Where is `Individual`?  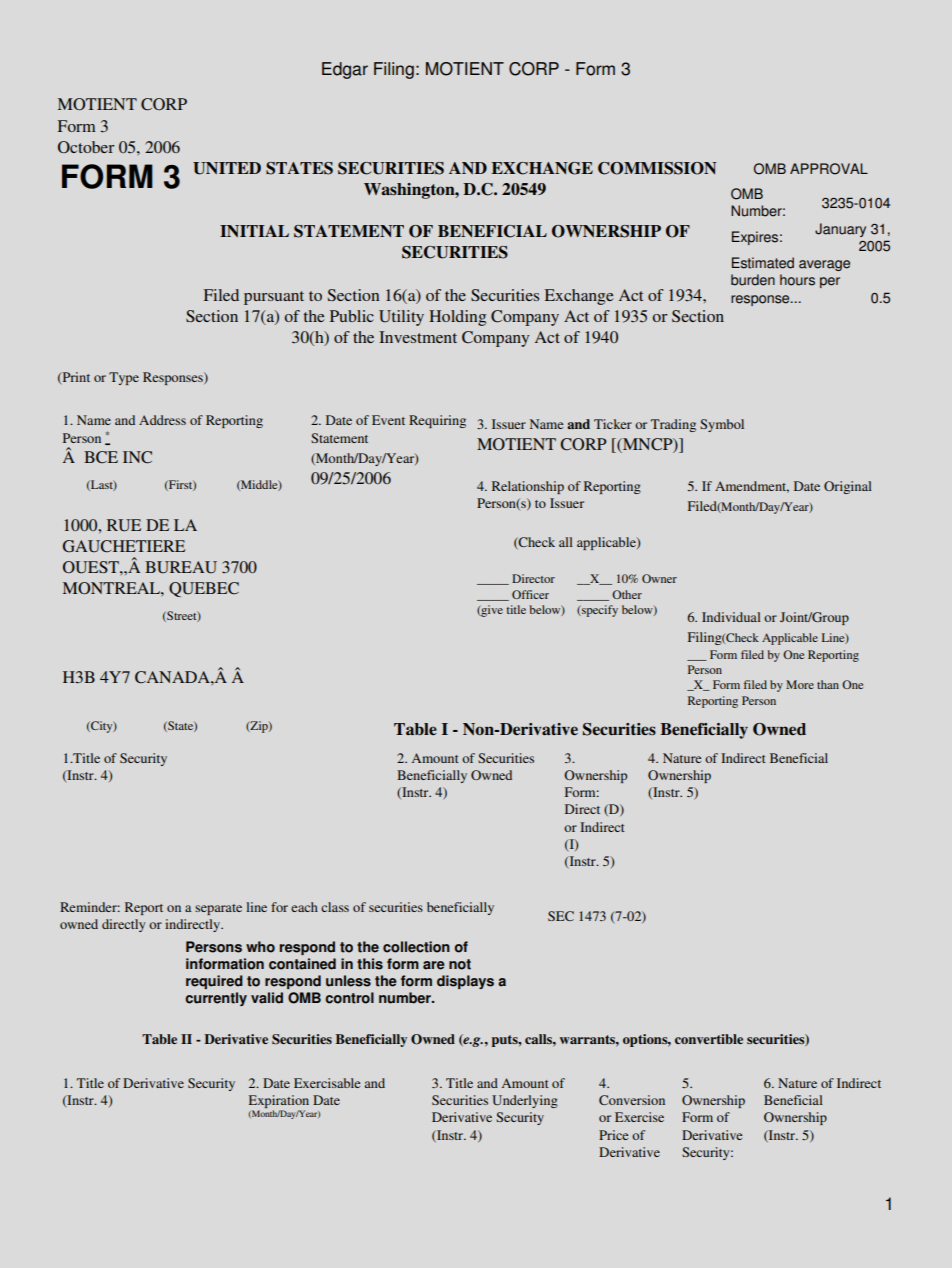 Individual is located at coordinates (731, 617).
